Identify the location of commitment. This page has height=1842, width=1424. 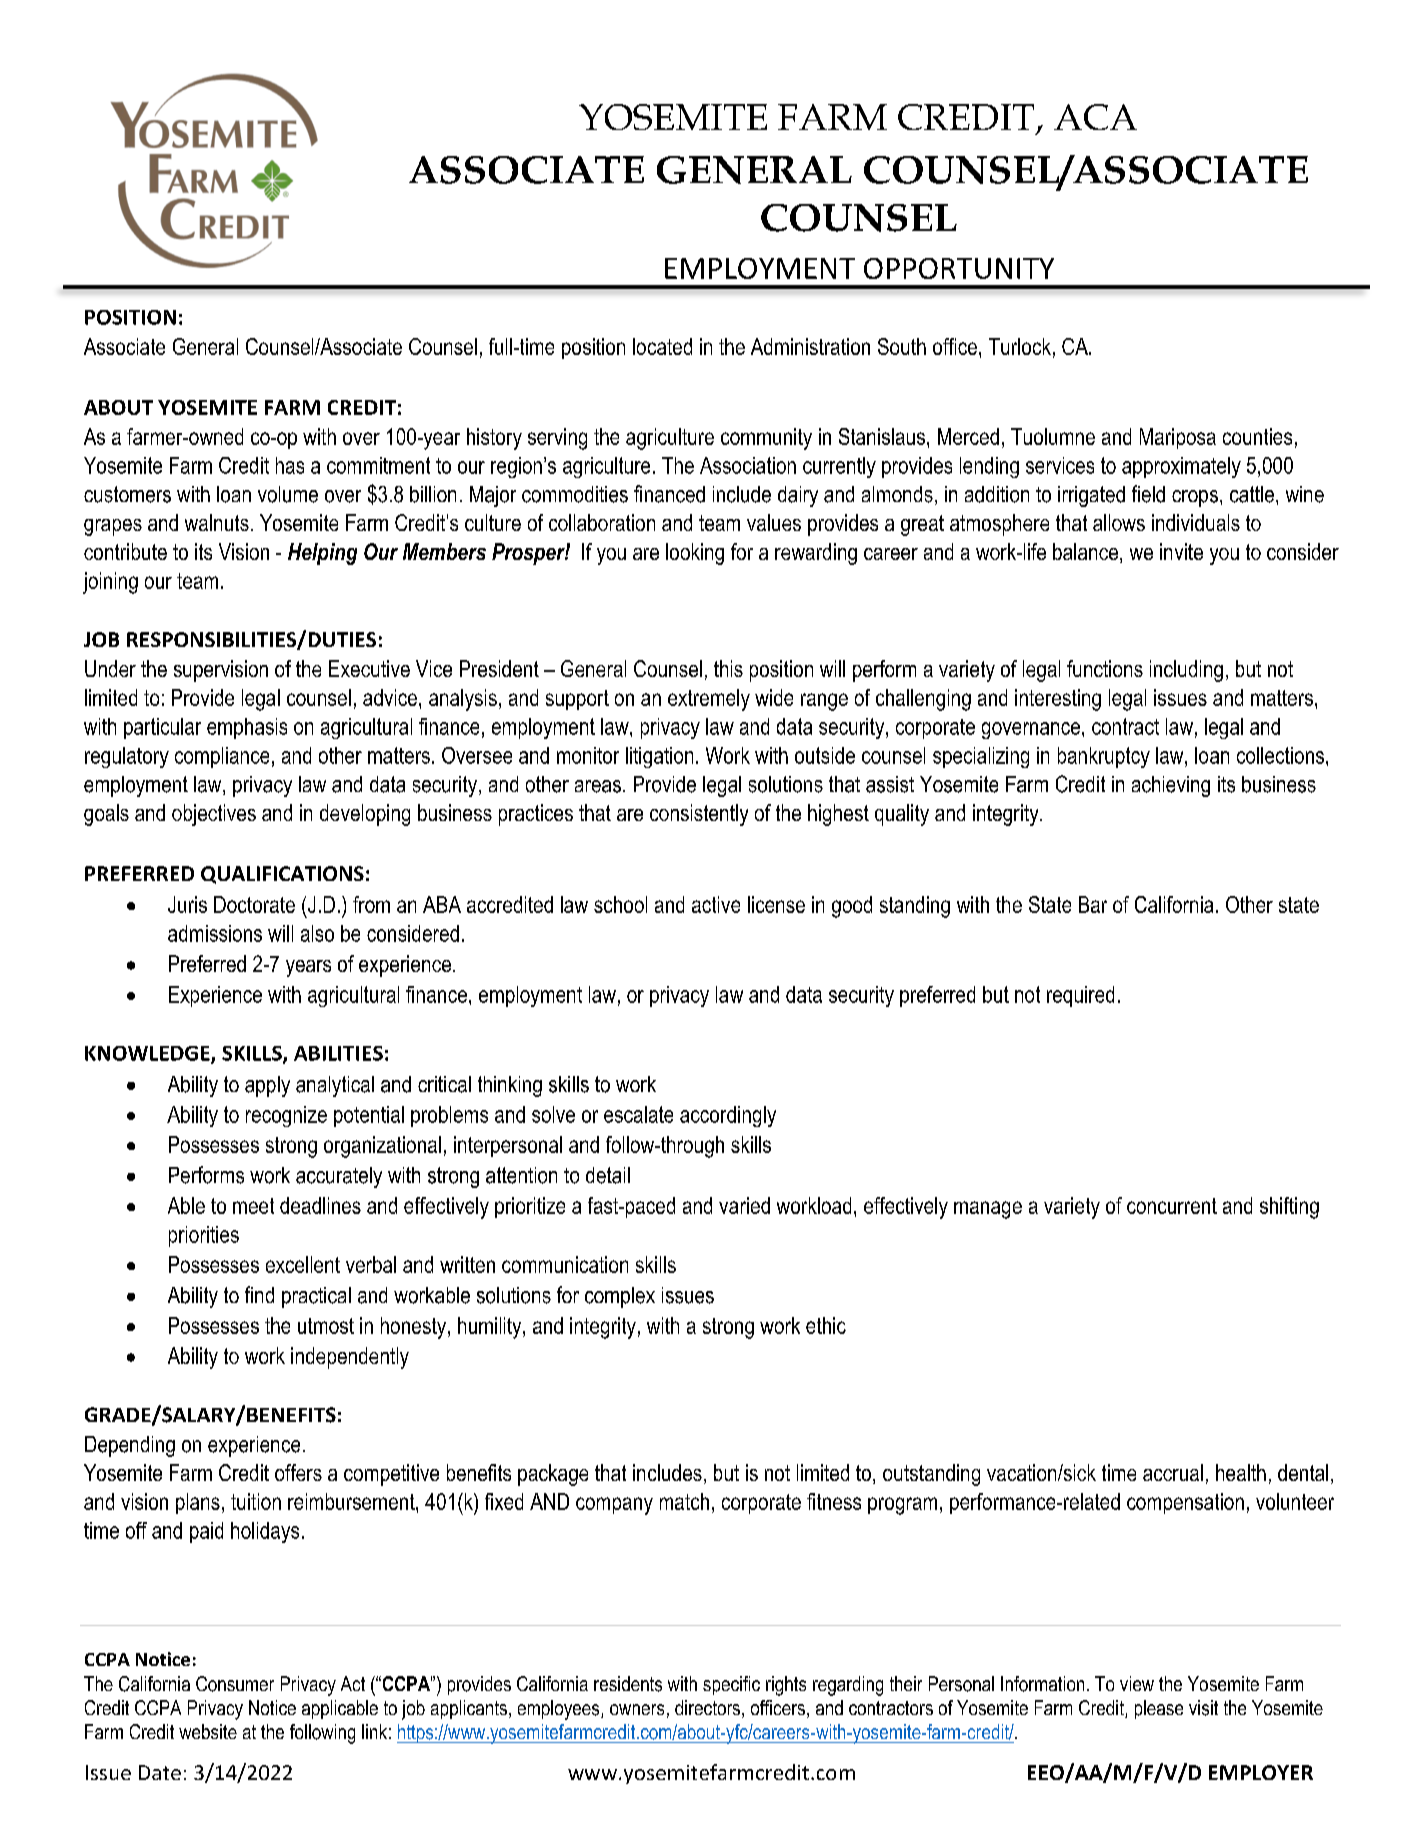
(378, 465).
